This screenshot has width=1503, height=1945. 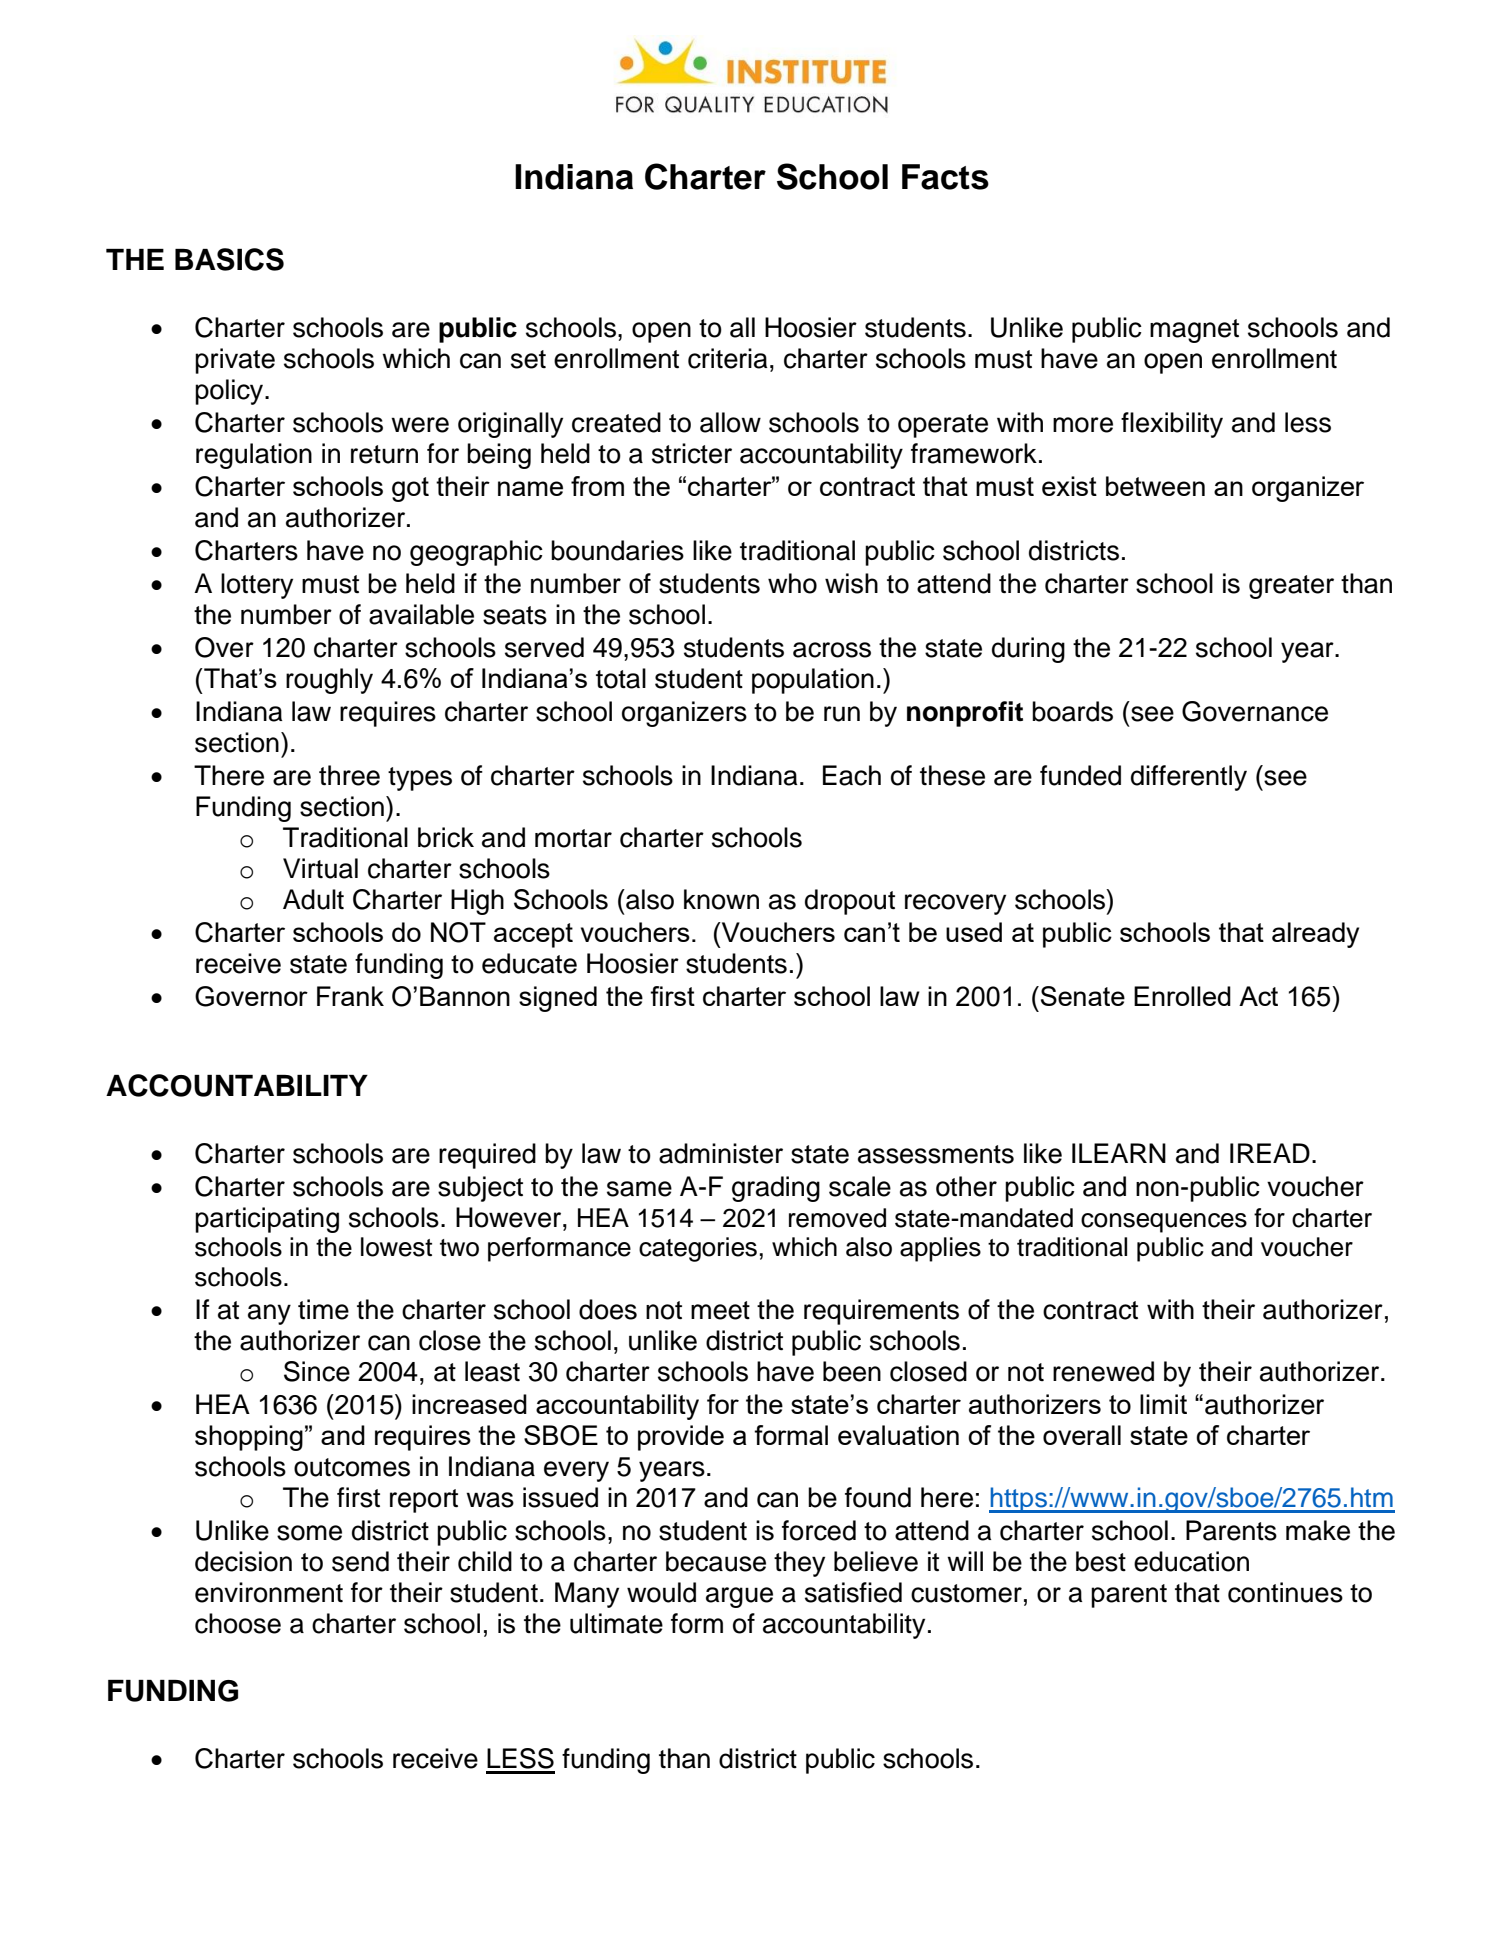 What do you see at coordinates (1191, 1561) in the screenshot?
I see `education` at bounding box center [1191, 1561].
